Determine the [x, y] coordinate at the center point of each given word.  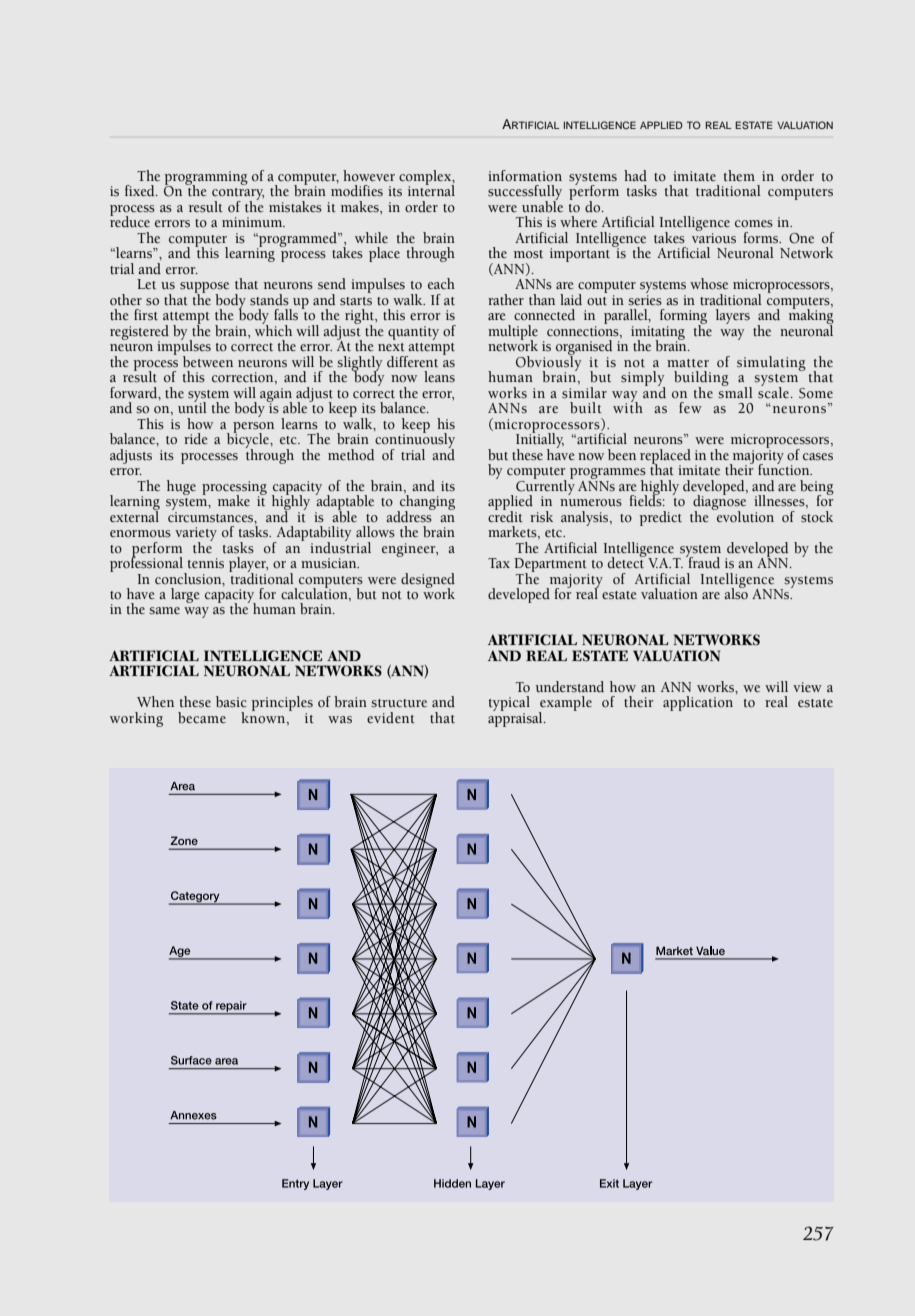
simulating [771, 363]
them [739, 175]
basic [231, 702]
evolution [744, 515]
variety [196, 535]
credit [505, 515]
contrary [238, 195]
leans [439, 377]
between [208, 362]
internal [431, 190]
